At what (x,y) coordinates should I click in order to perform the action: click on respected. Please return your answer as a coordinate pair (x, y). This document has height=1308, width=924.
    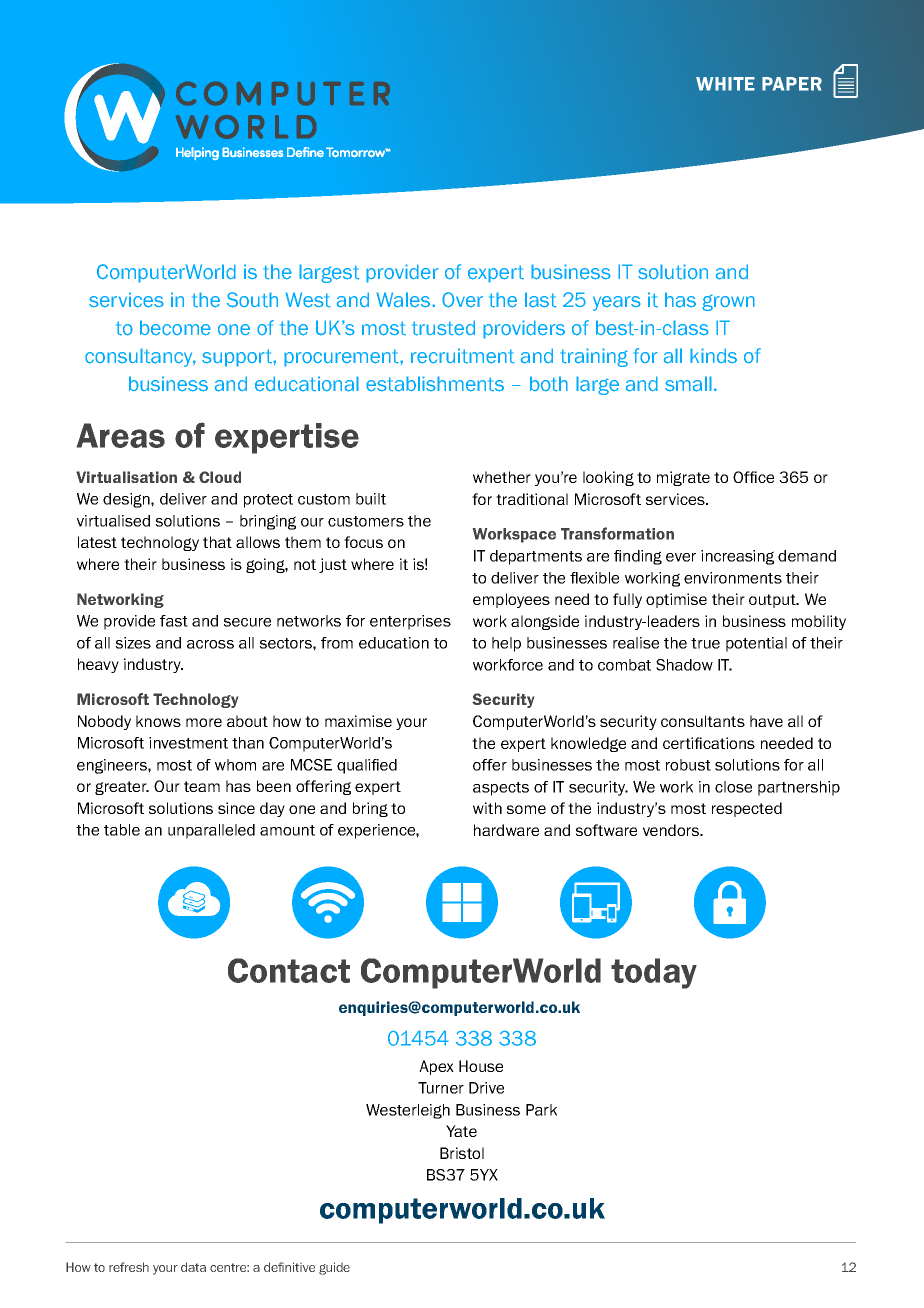
    Looking at the image, I should click on (747, 809).
